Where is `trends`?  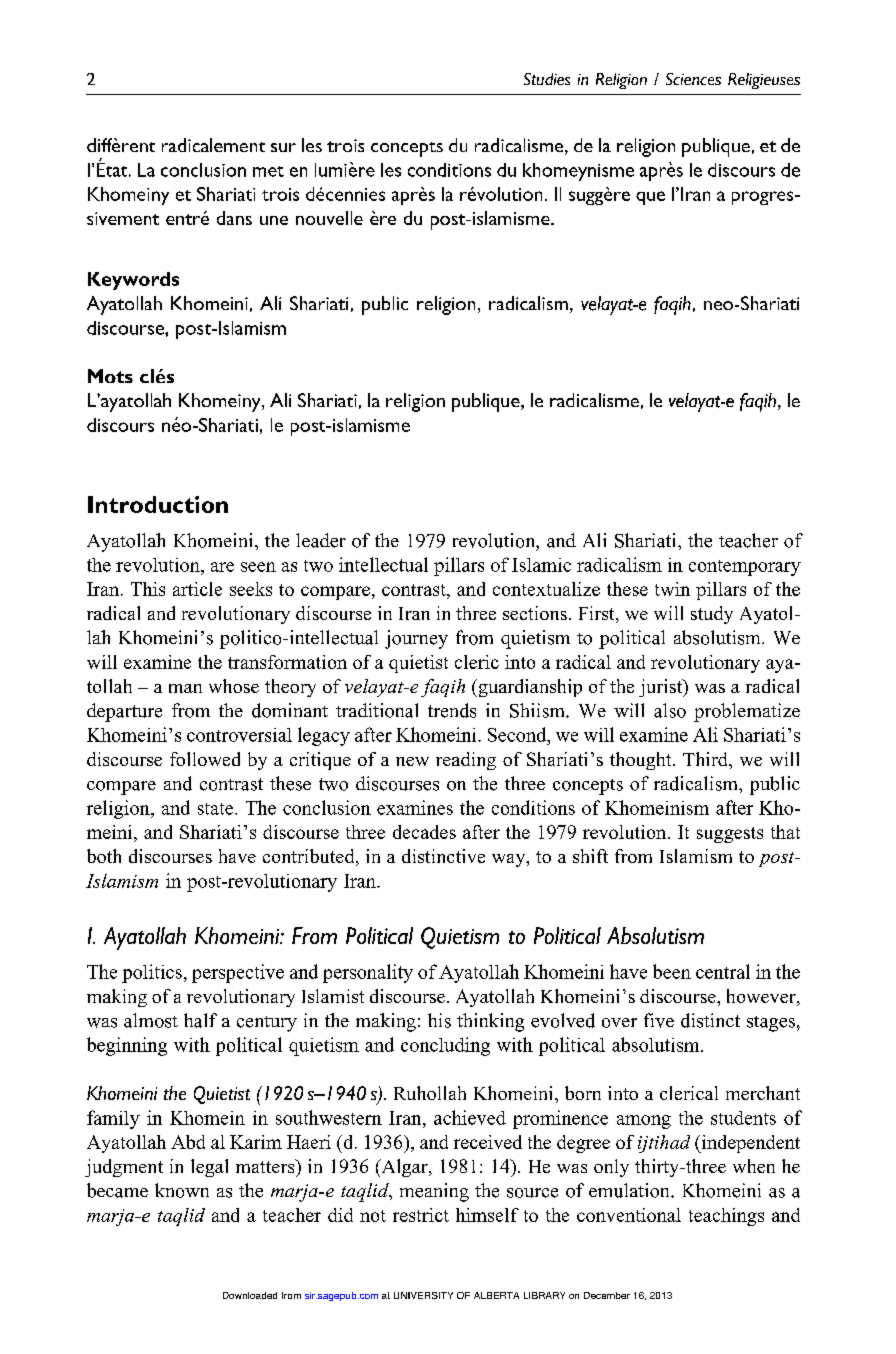
trends is located at coordinates (452, 710).
